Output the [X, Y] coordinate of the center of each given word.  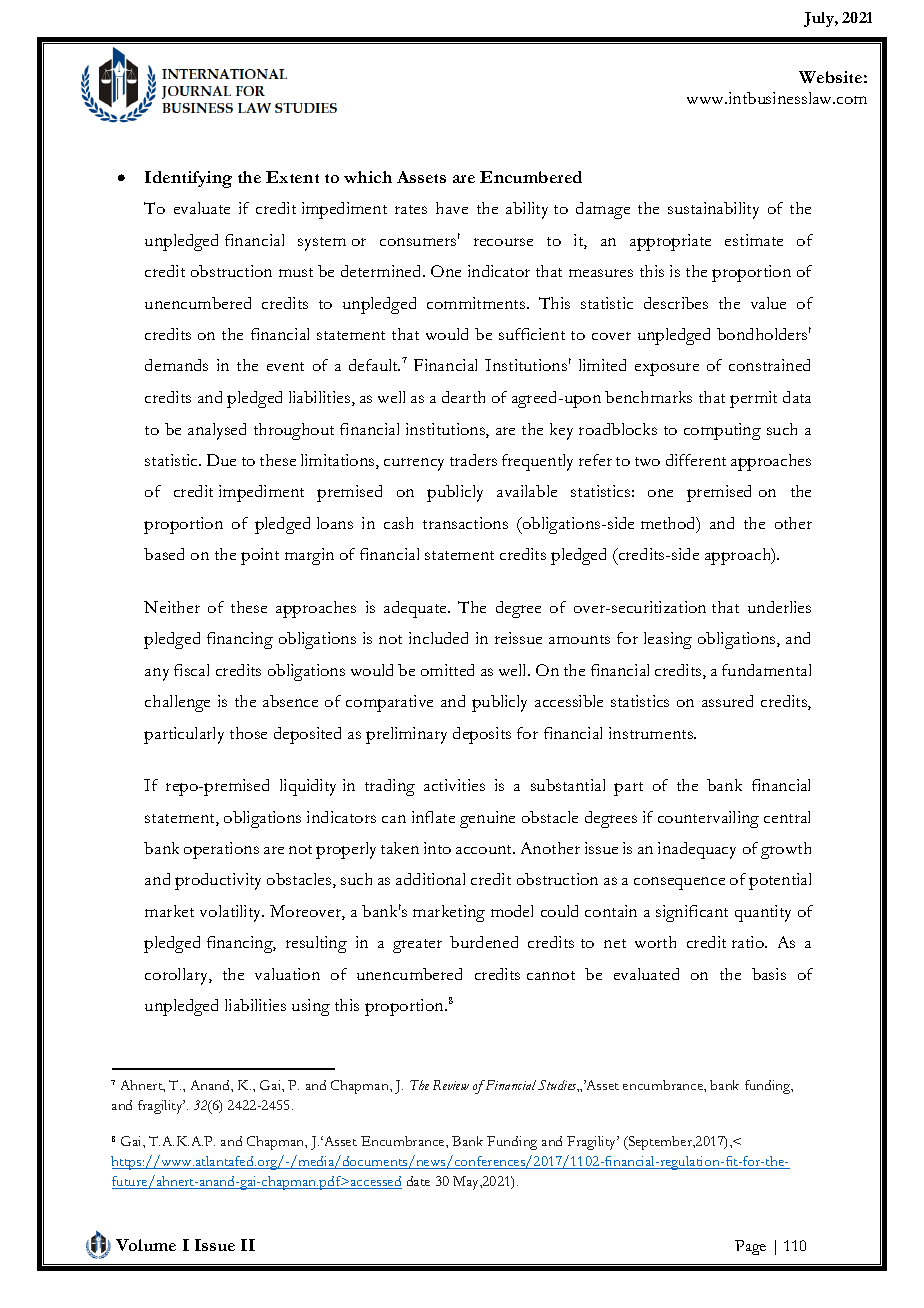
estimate [754, 240]
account [485, 849]
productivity [218, 881]
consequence [679, 883]
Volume [146, 1245]
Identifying [188, 179]
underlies [779, 607]
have [452, 208]
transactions [465, 523]
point [260, 556]
